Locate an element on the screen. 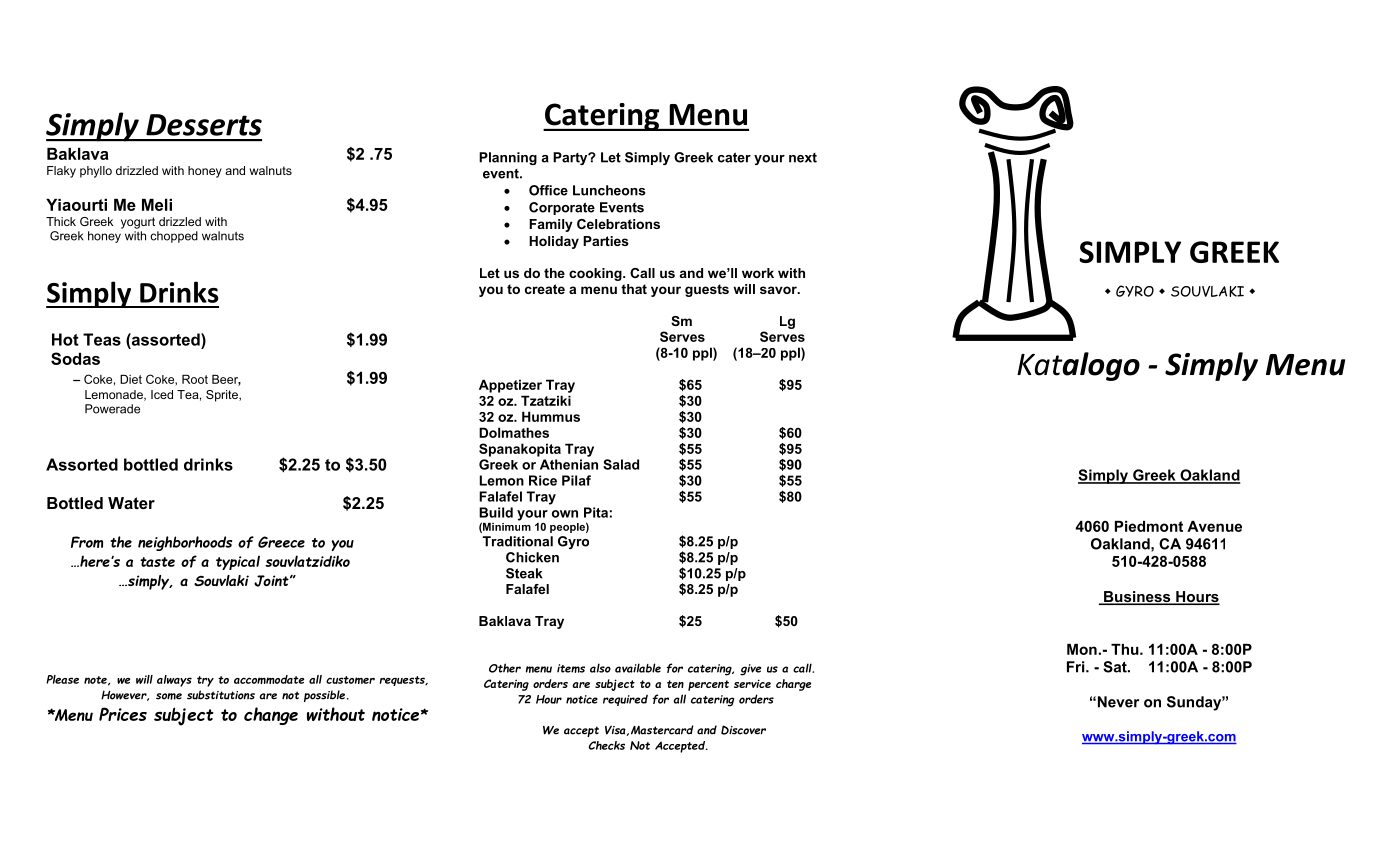  change is located at coordinates (271, 716).
